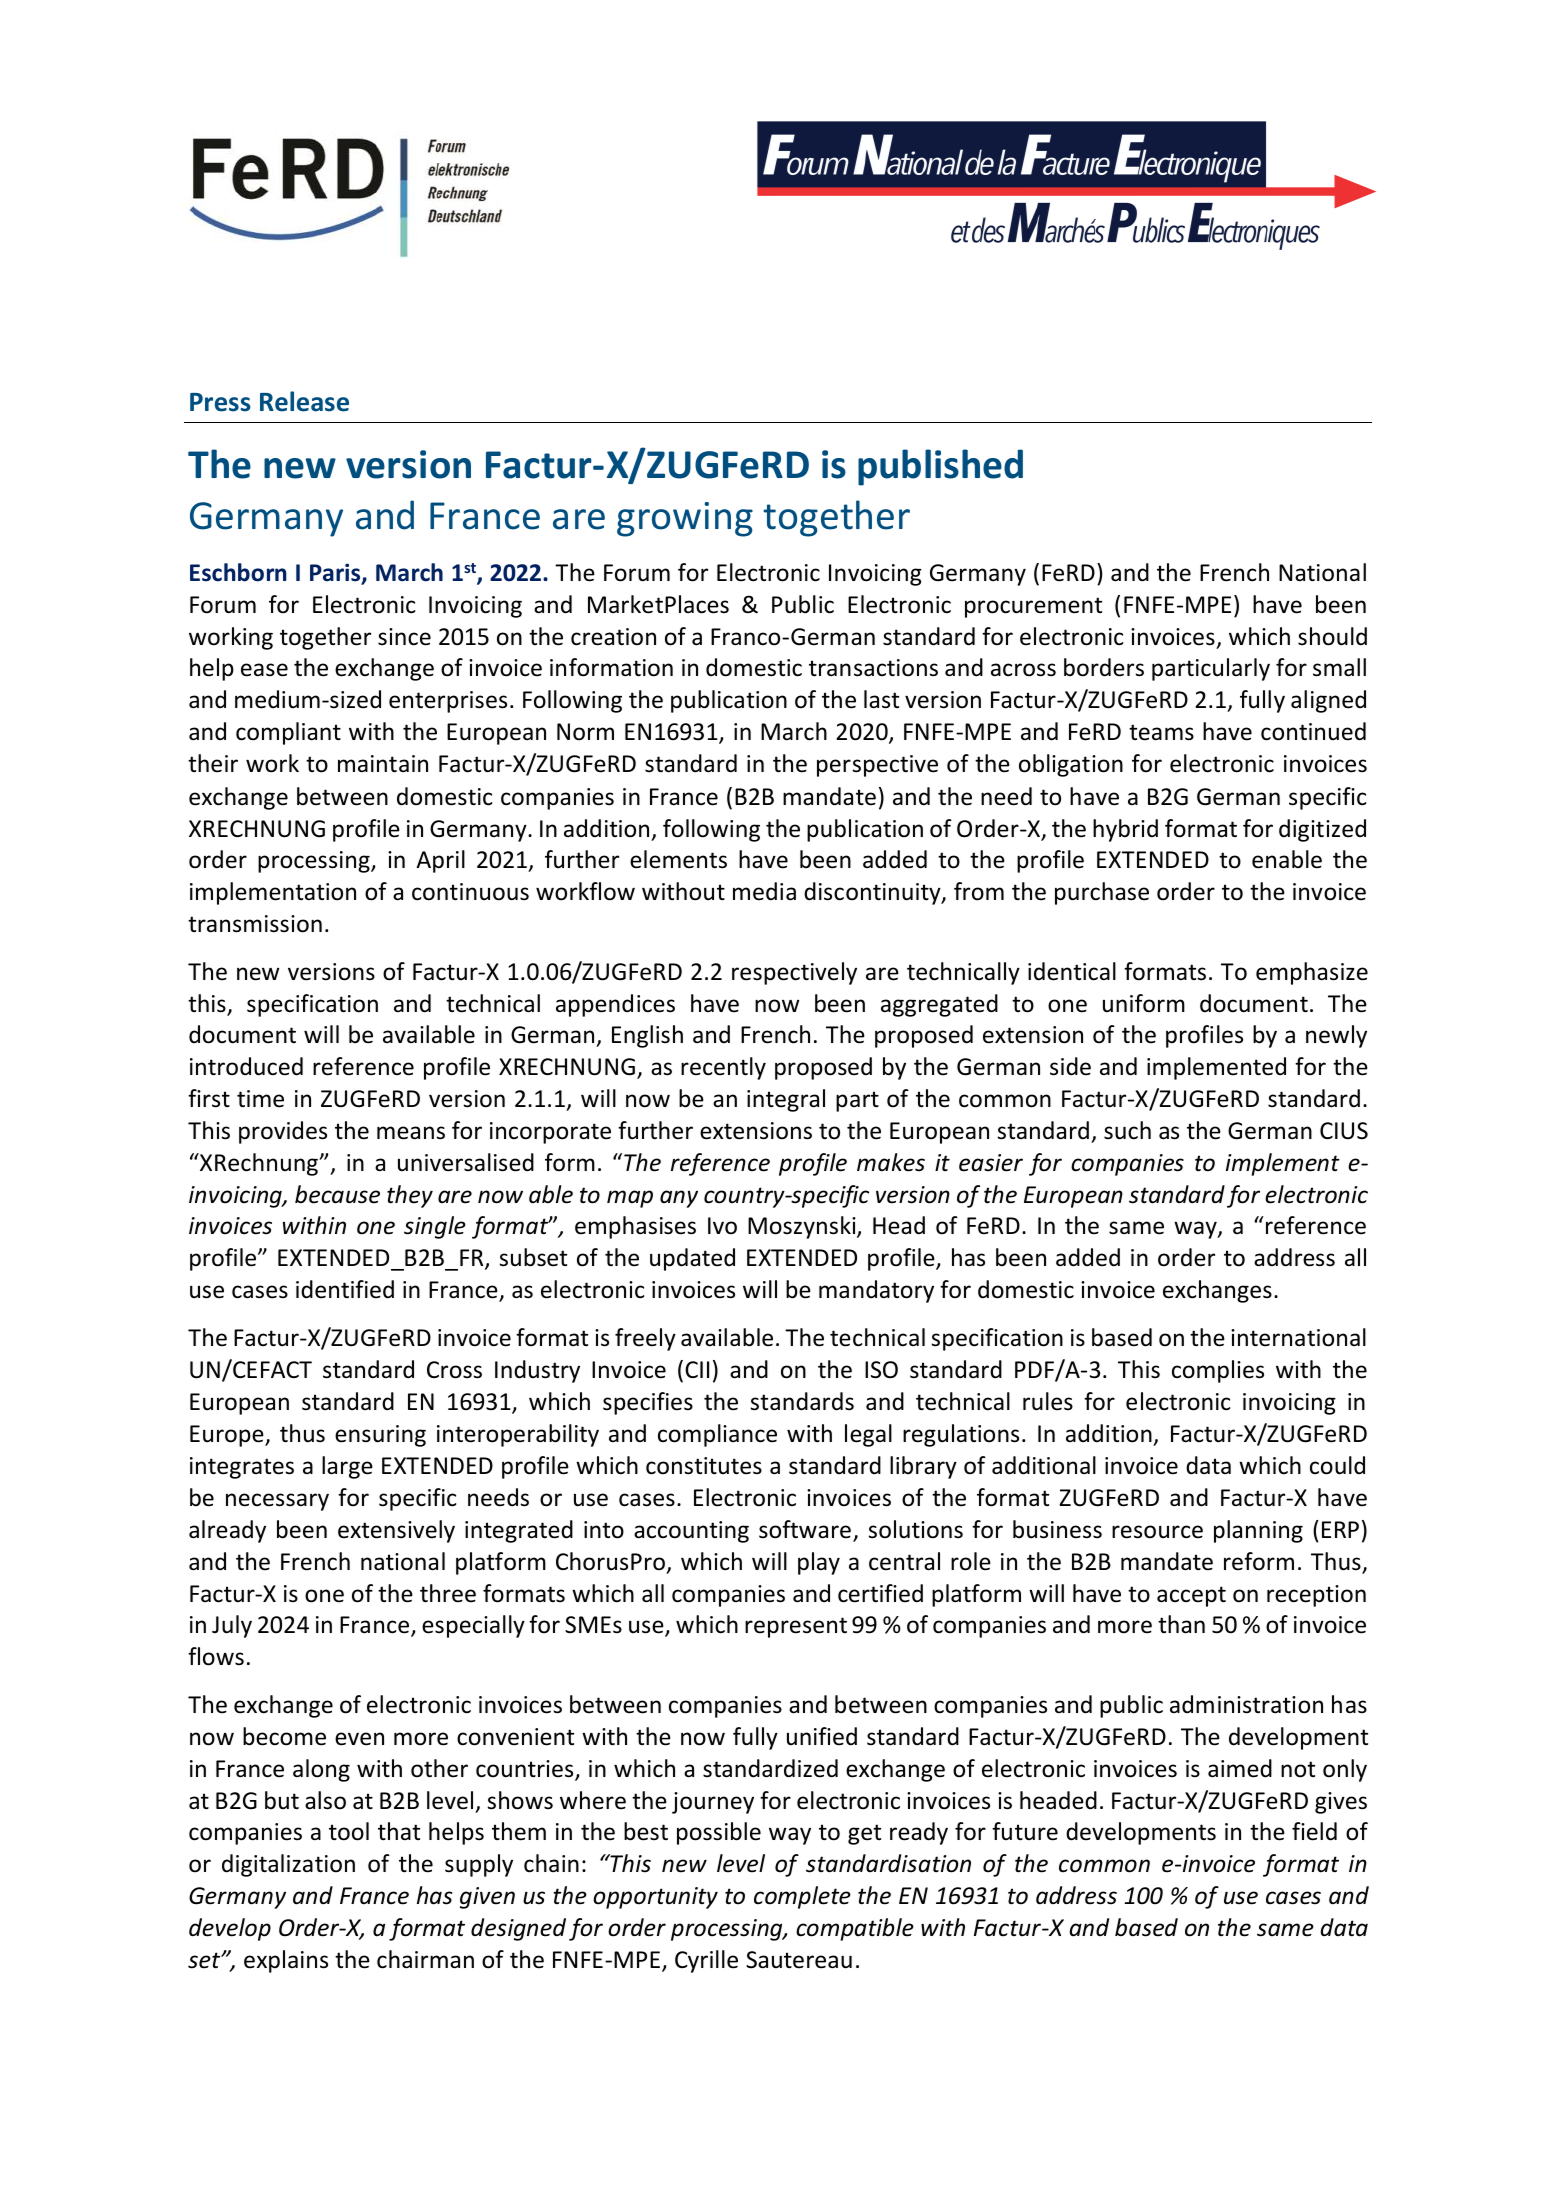 The width and height of the screenshot is (1556, 2200). Describe the element at coordinates (1218, 1371) in the screenshot. I see `complies` at that location.
